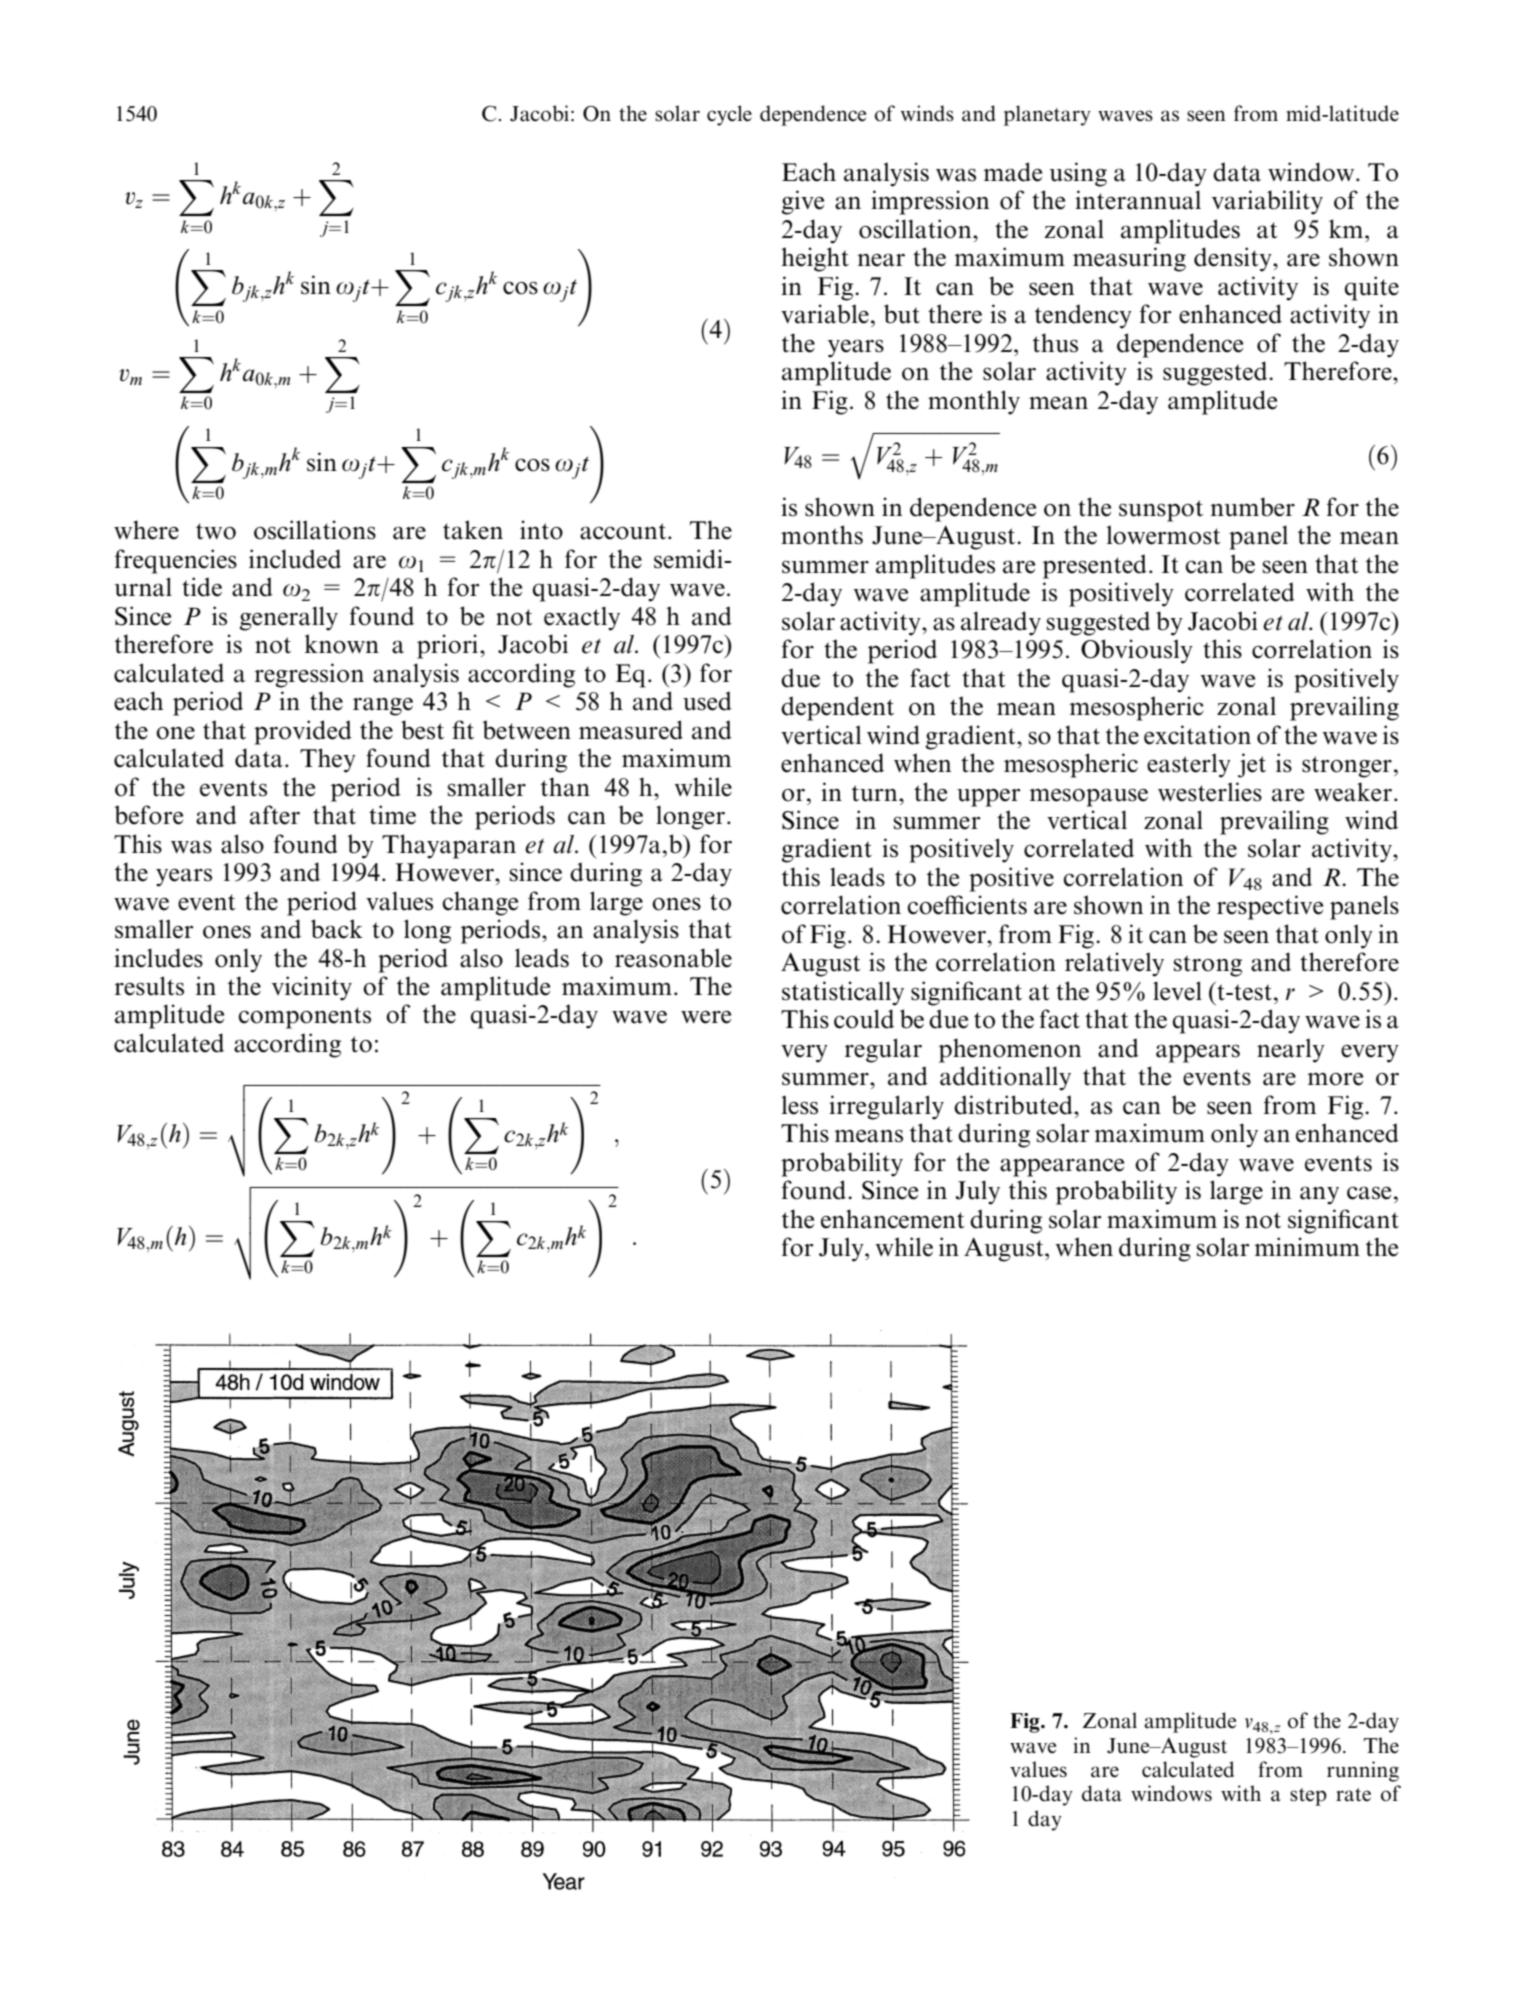 Image resolution: width=1513 pixels, height=1997 pixels. What do you see at coordinates (1308, 1797) in the document?
I see `step` at bounding box center [1308, 1797].
